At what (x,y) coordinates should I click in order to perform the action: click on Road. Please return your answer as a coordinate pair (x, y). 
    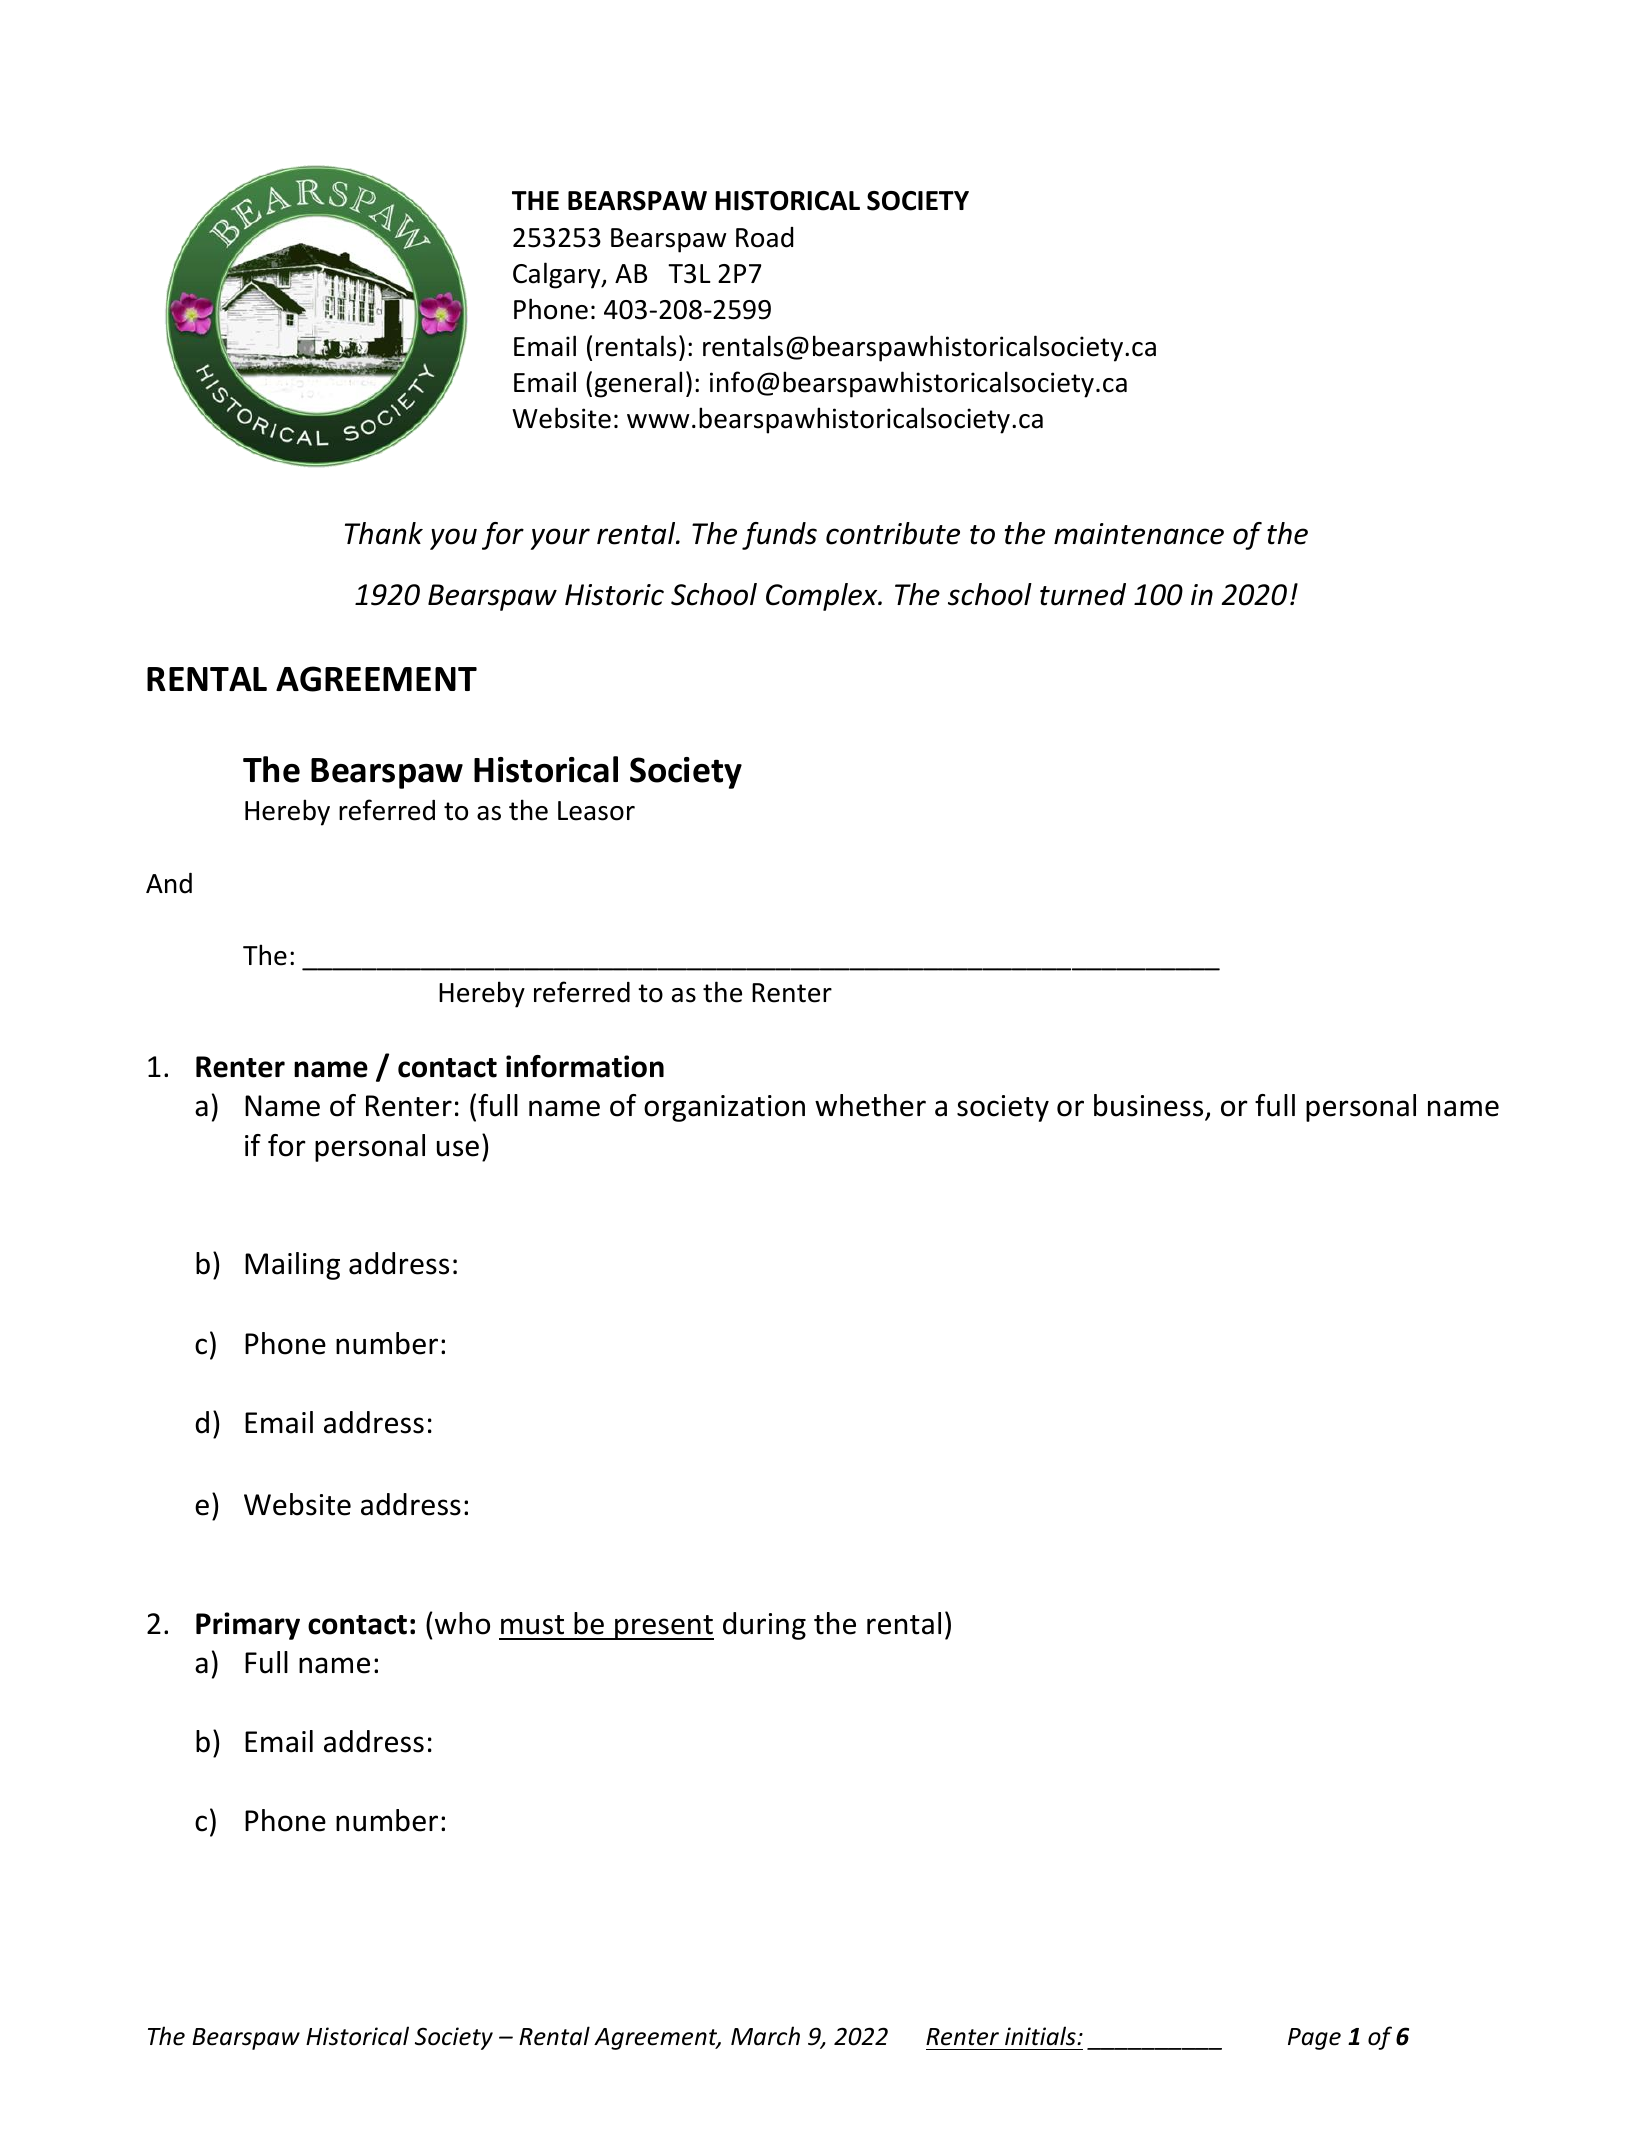
    Looking at the image, I should click on (764, 237).
